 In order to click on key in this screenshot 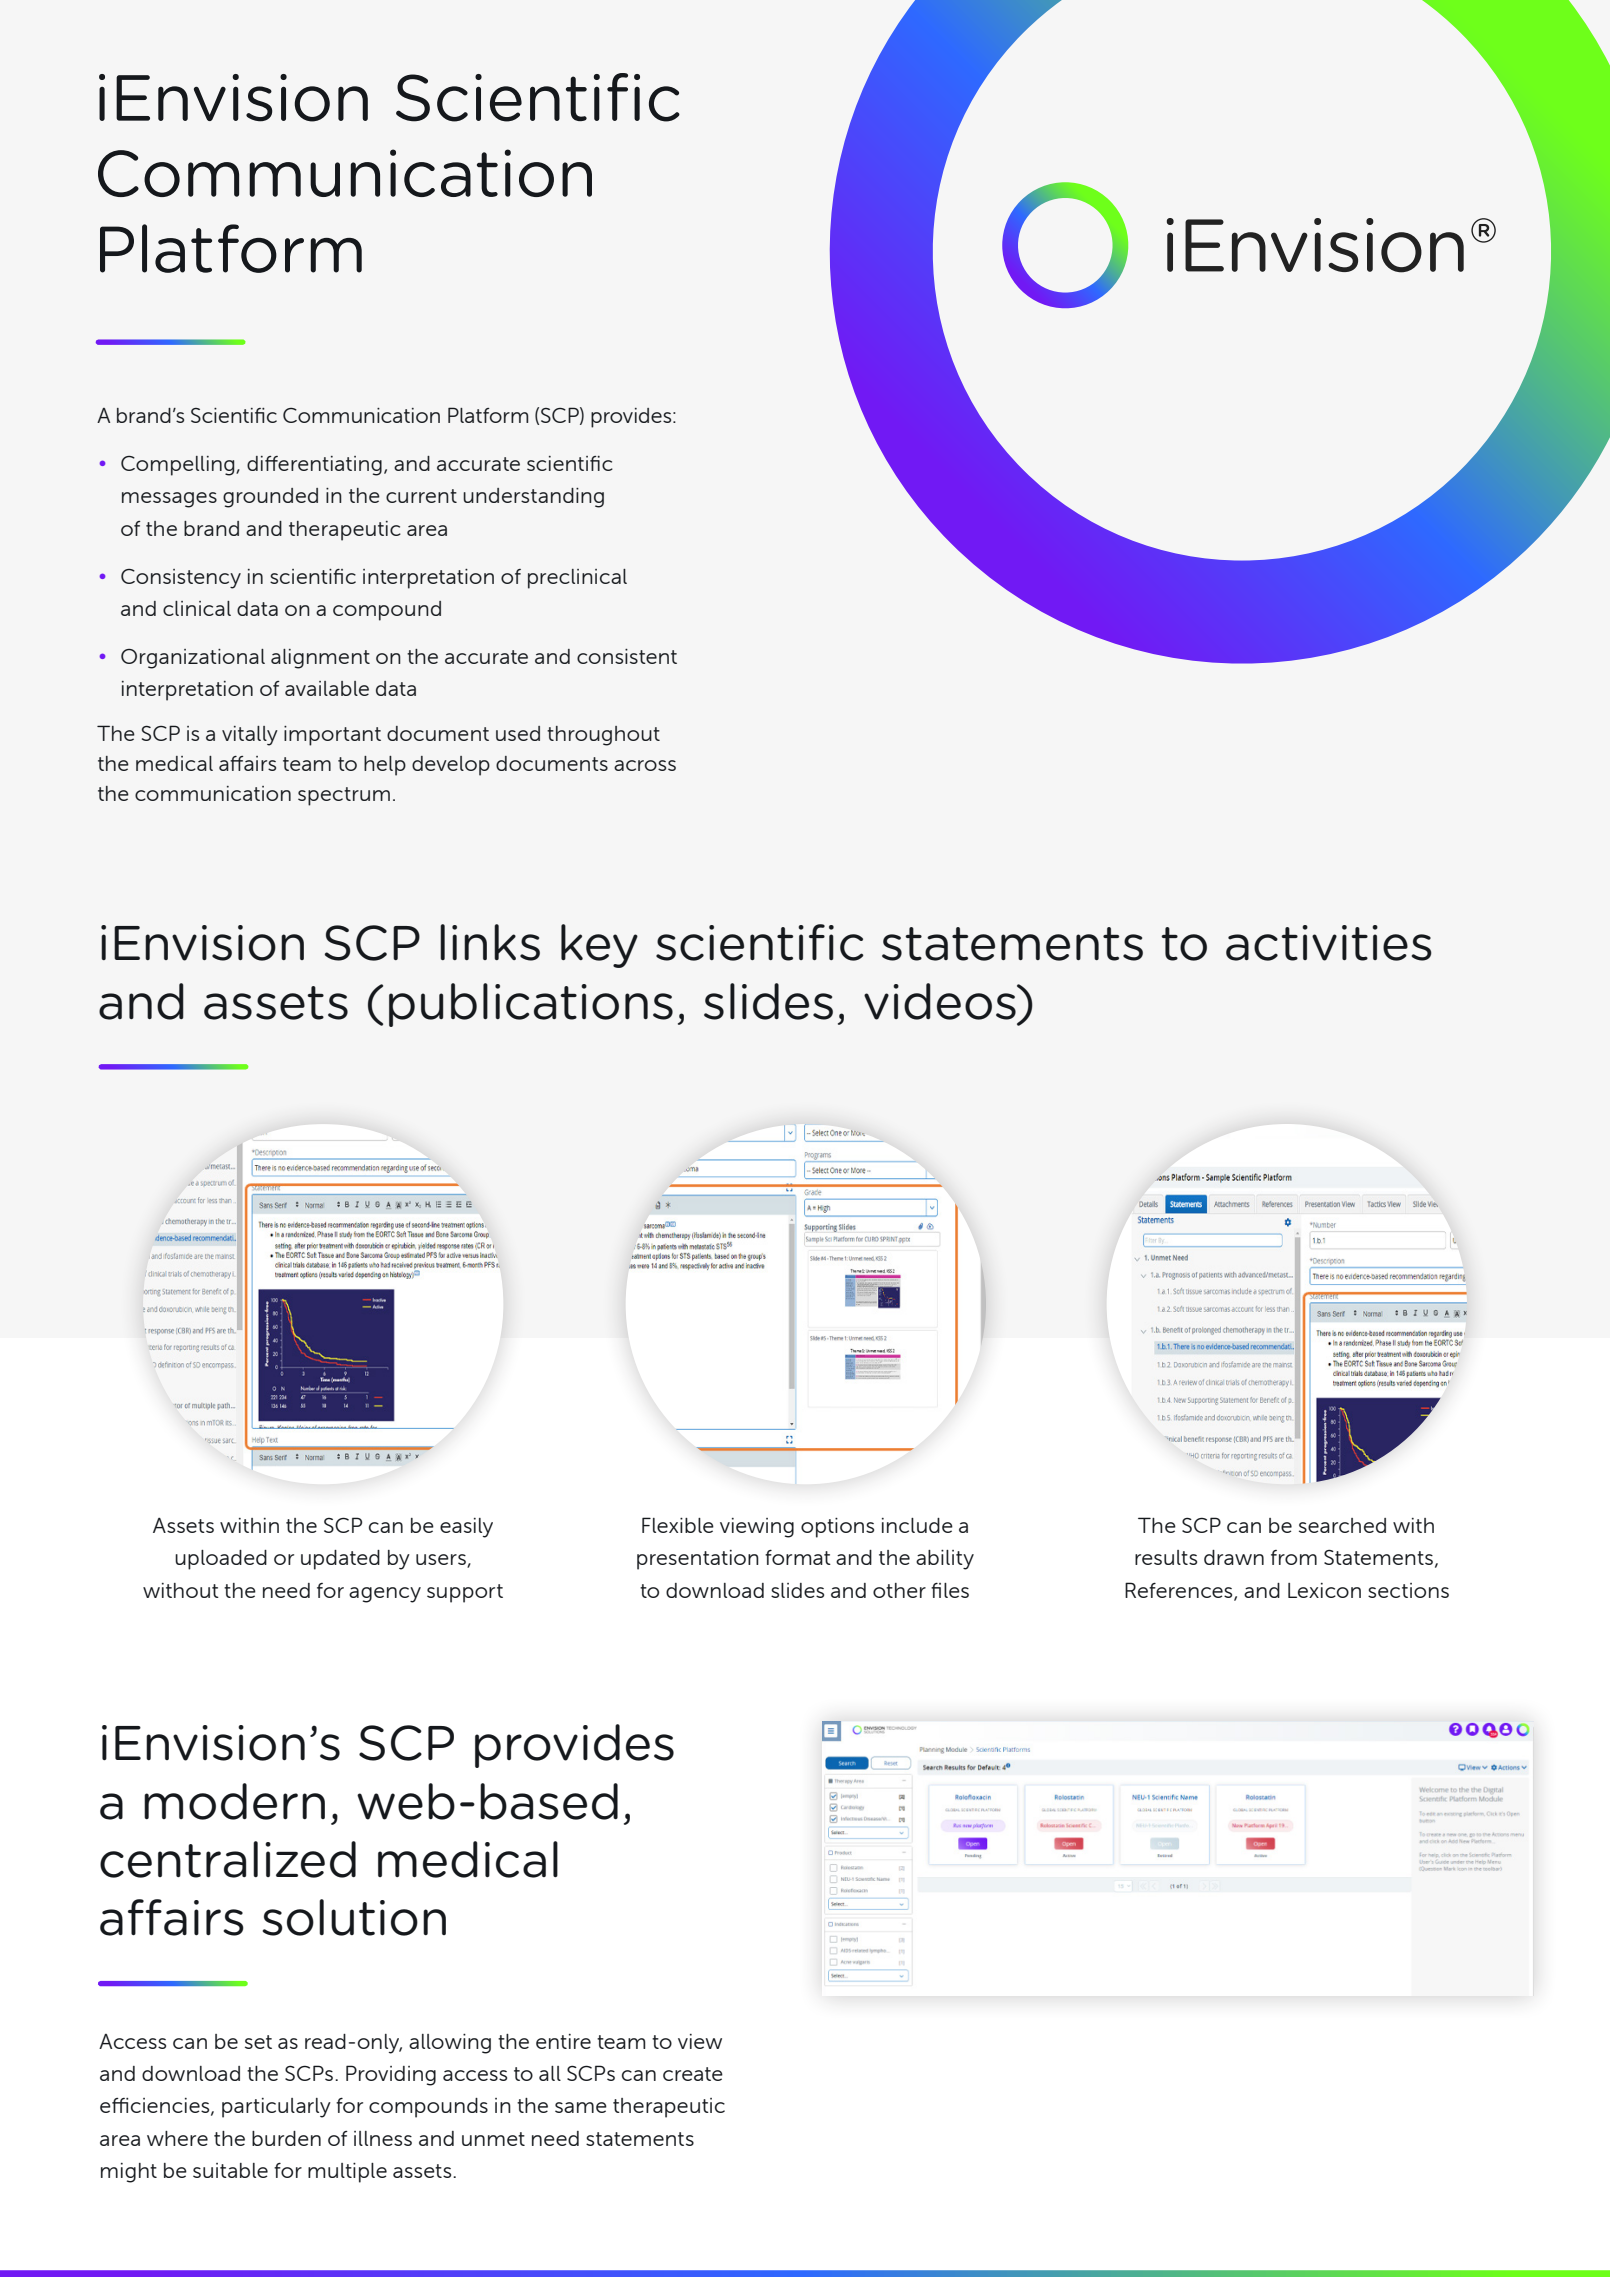, I will do `click(599, 946)`.
